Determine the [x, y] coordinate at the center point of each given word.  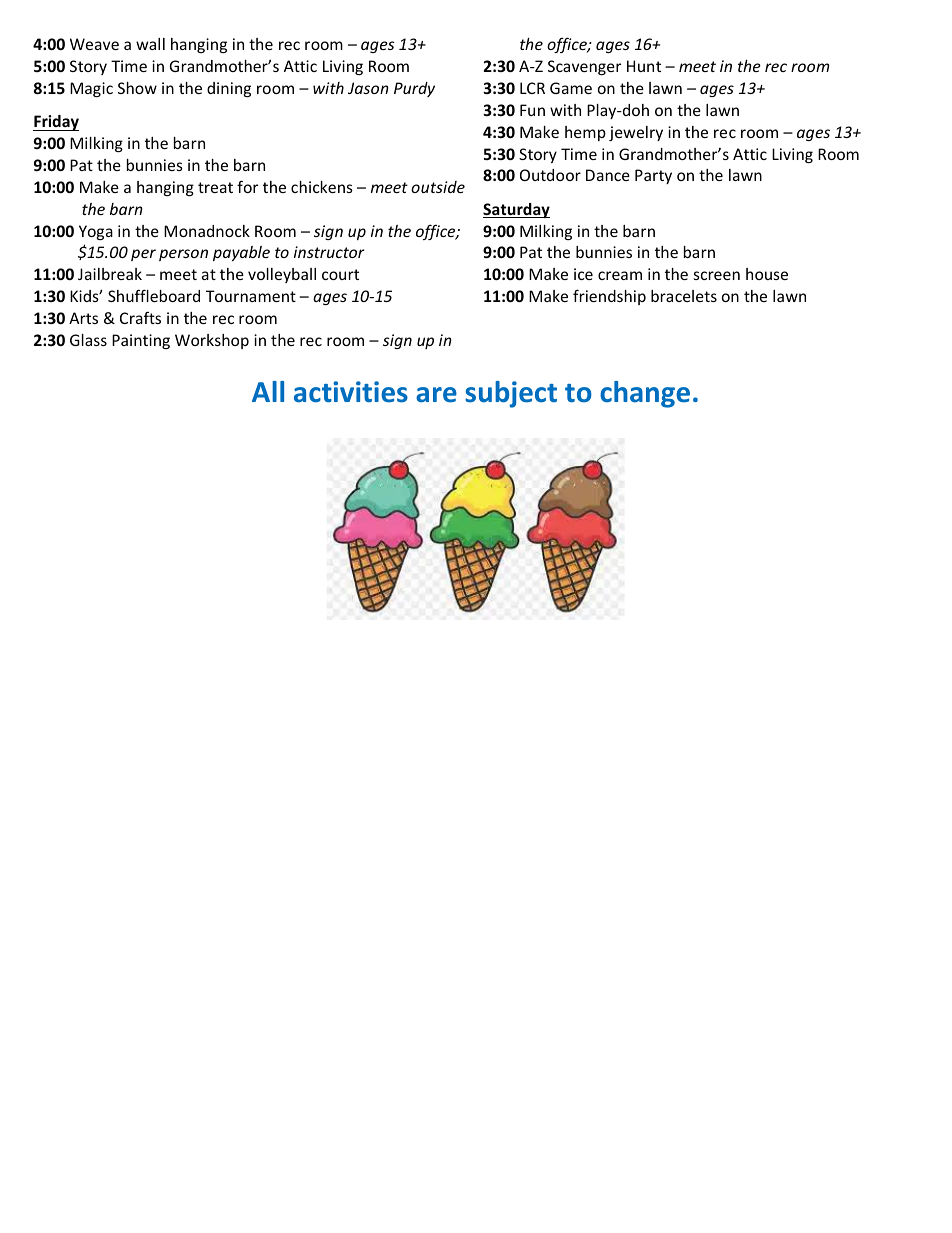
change [645, 394]
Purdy [414, 89]
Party [653, 176]
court [340, 274]
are [436, 395]
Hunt [644, 66]
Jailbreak [110, 274]
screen [717, 275]
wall [150, 44]
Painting [141, 341]
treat [215, 187]
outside [438, 187]
